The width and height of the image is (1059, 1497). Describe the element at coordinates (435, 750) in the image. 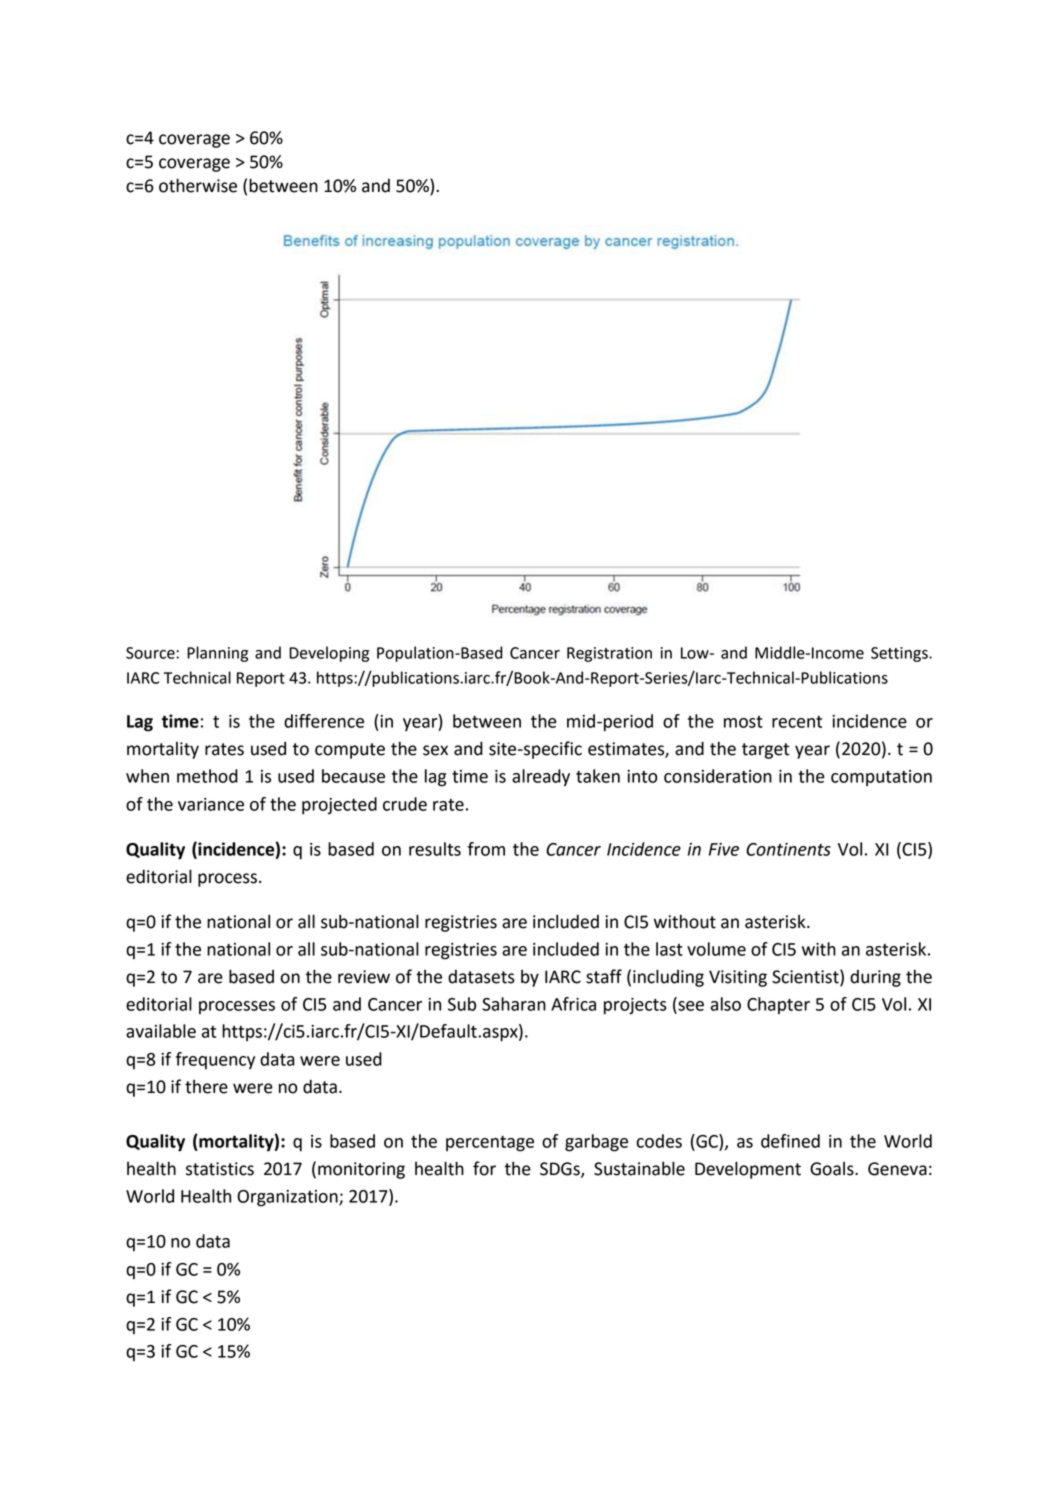

I see `sex` at that location.
